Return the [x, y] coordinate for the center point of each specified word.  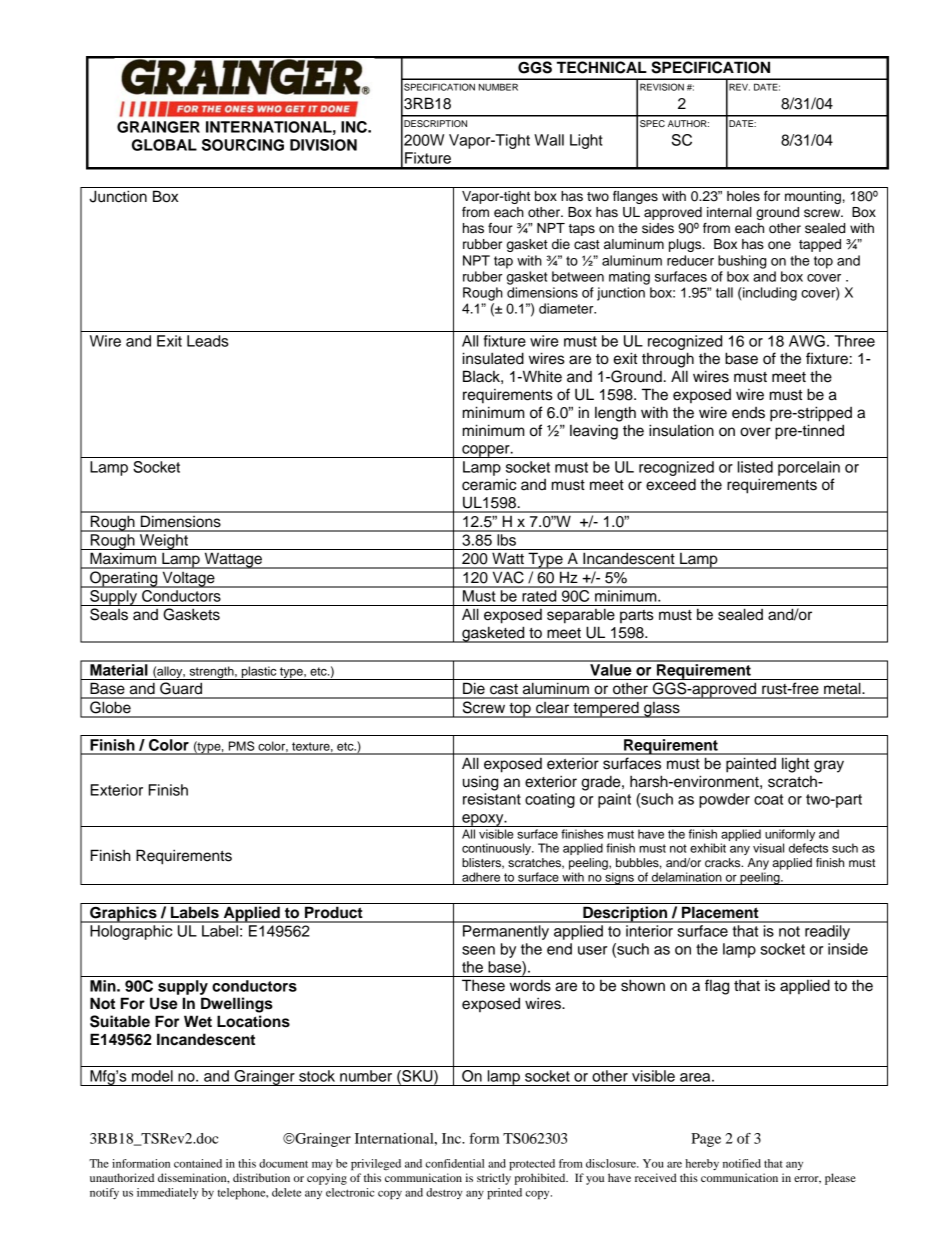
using [480, 783]
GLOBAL [164, 145]
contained [198, 1163]
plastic [259, 673]
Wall [549, 140]
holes [743, 196]
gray [829, 766]
